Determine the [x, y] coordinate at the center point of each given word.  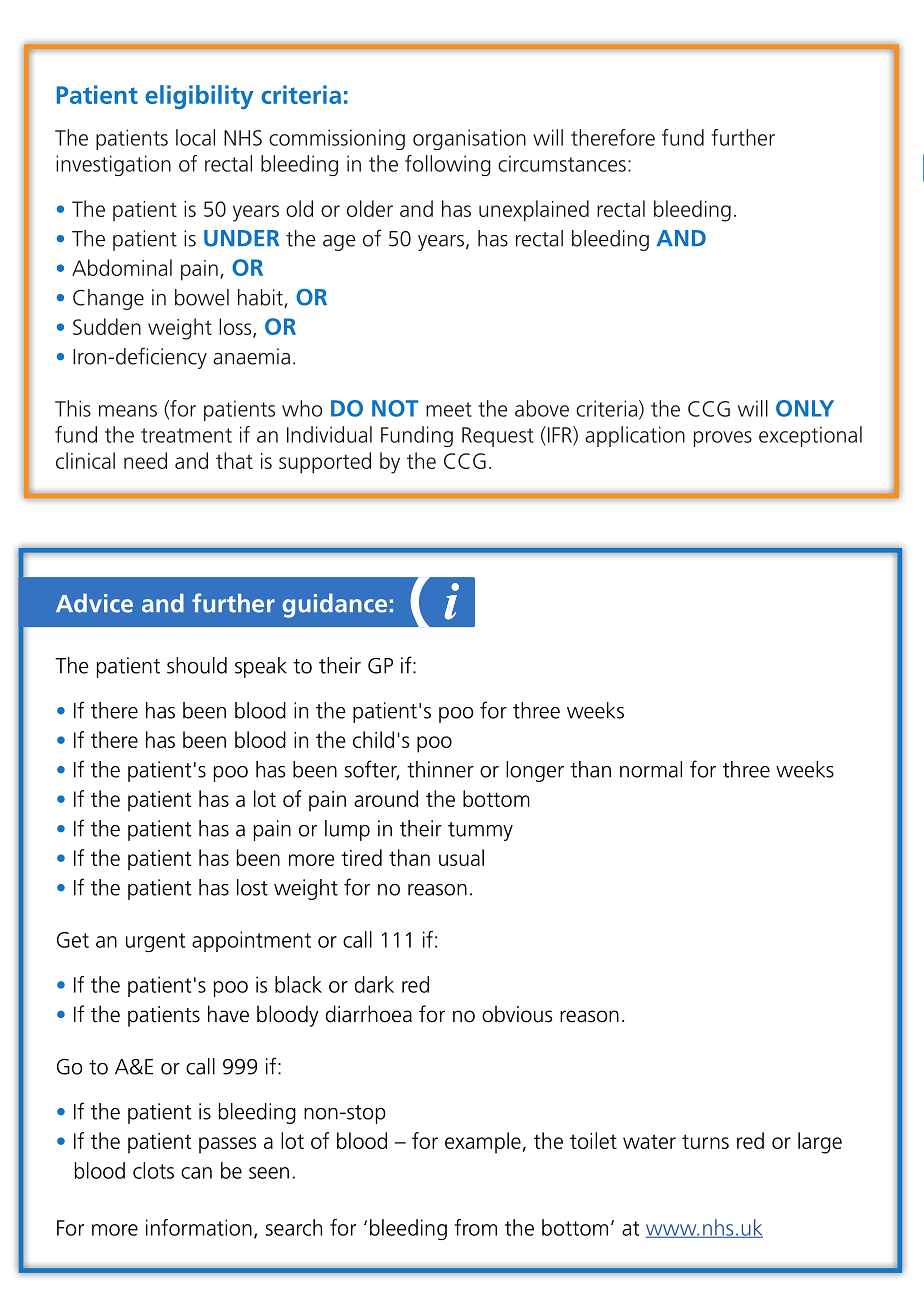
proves [723, 439]
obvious [517, 1014]
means [128, 411]
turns [705, 1141]
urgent [155, 942]
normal [651, 769]
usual [461, 857]
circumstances [562, 163]
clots [153, 1170]
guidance [335, 605]
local [195, 137]
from [475, 1227]
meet [449, 409]
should [197, 665]
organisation [469, 139]
